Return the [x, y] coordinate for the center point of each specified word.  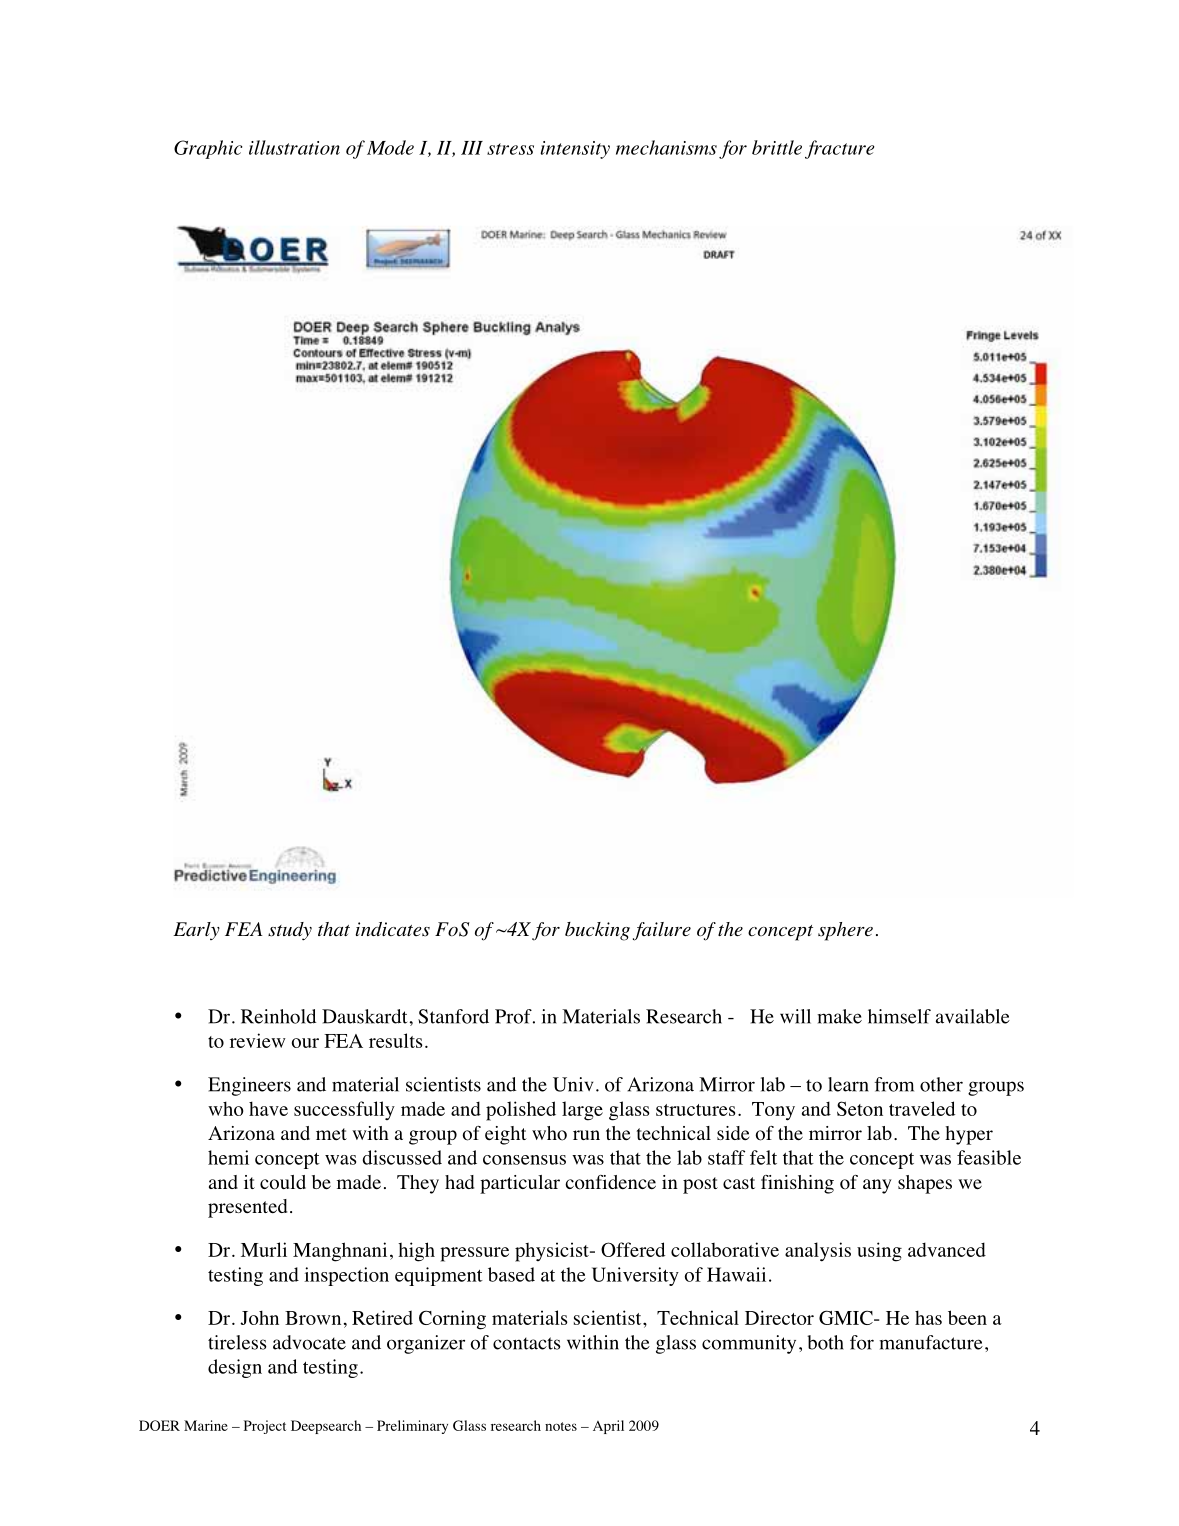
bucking [597, 931]
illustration [294, 147]
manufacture [931, 1342]
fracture [839, 149]
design [235, 1368]
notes [561, 1426]
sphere [845, 931]
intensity [575, 150]
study [290, 931]
